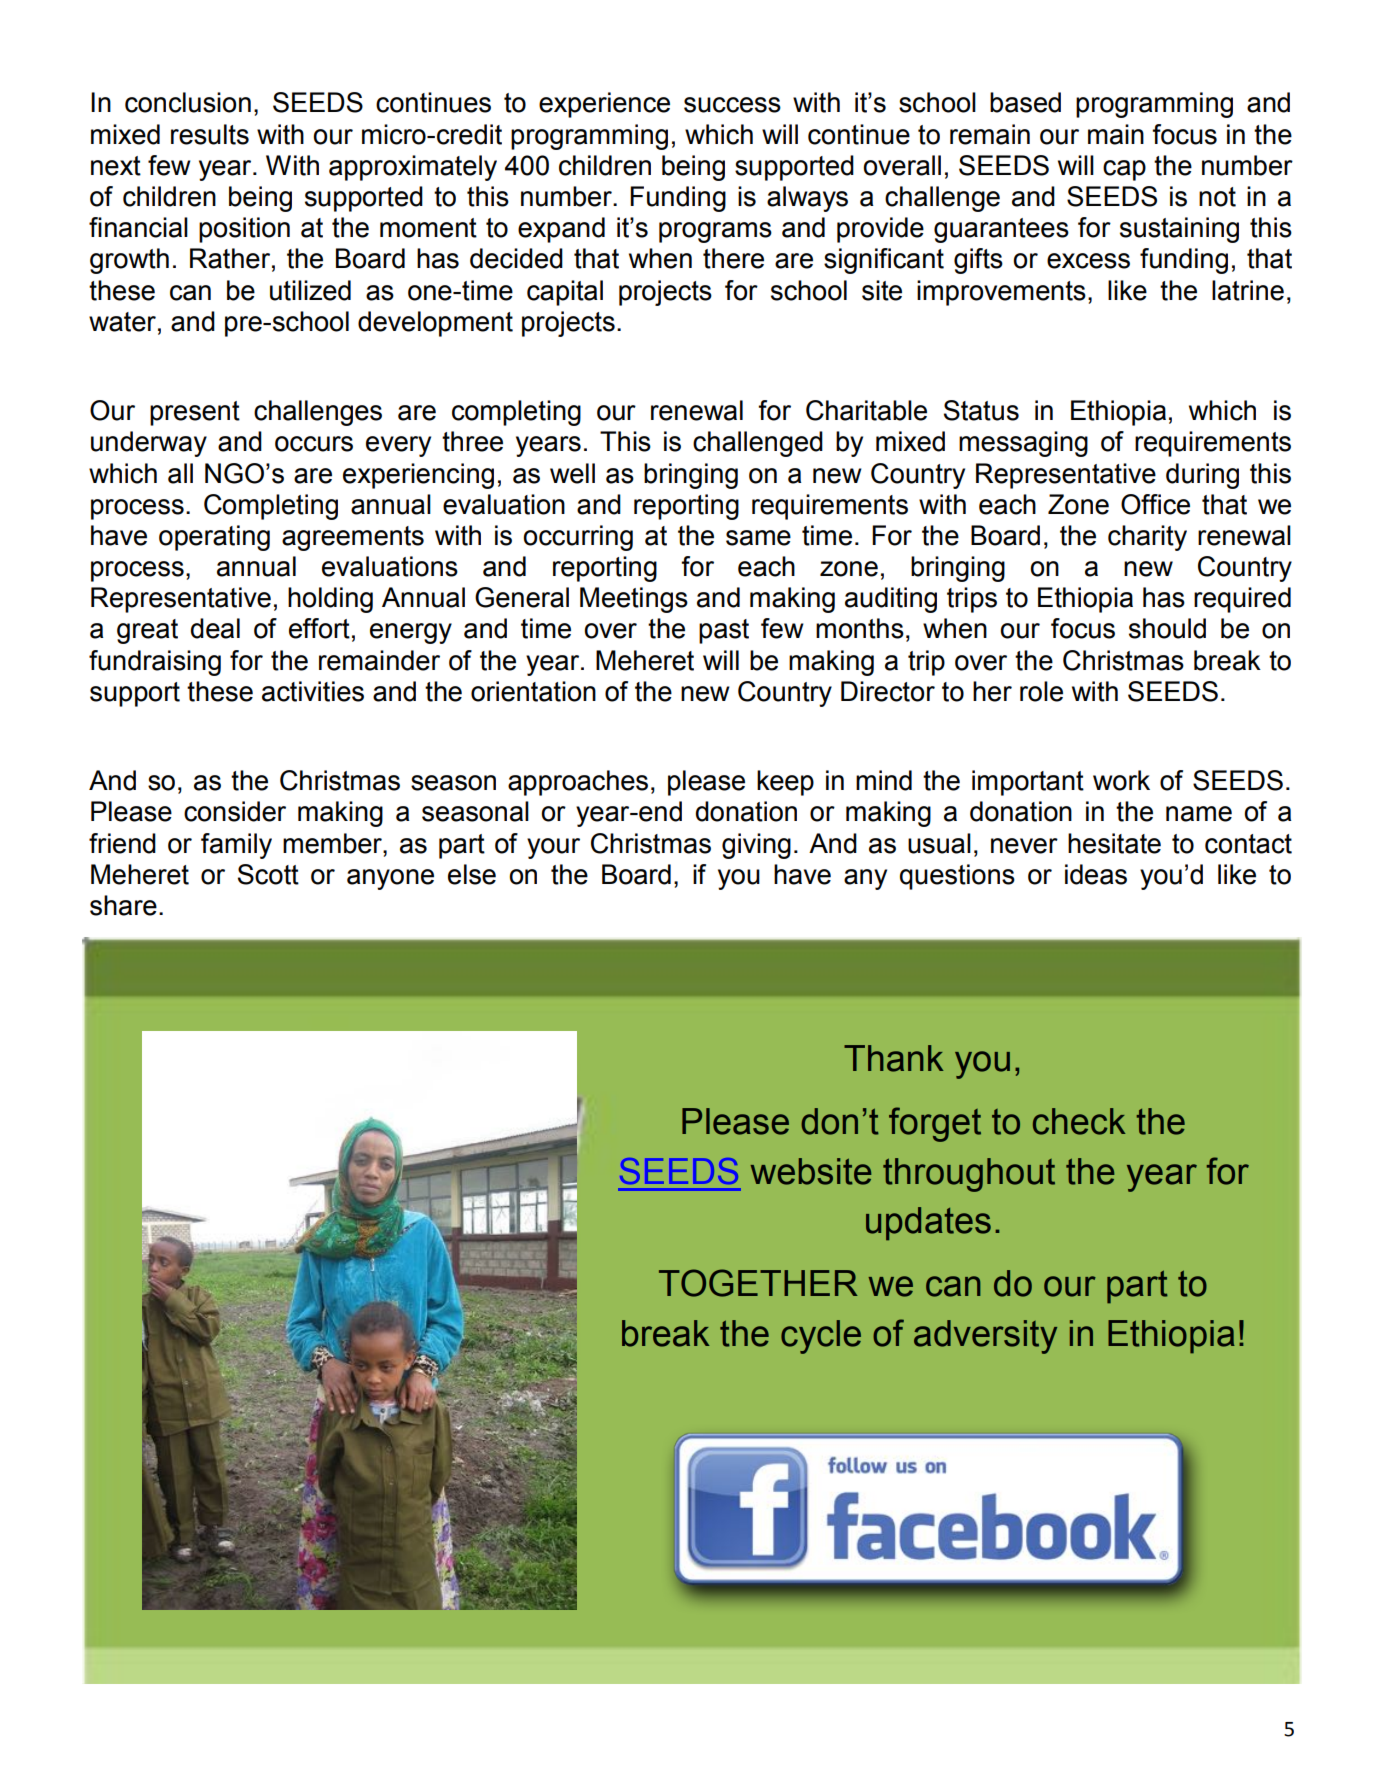 Image resolution: width=1383 pixels, height=1789 pixels. Describe the element at coordinates (1167, 628) in the screenshot. I see `should` at that location.
